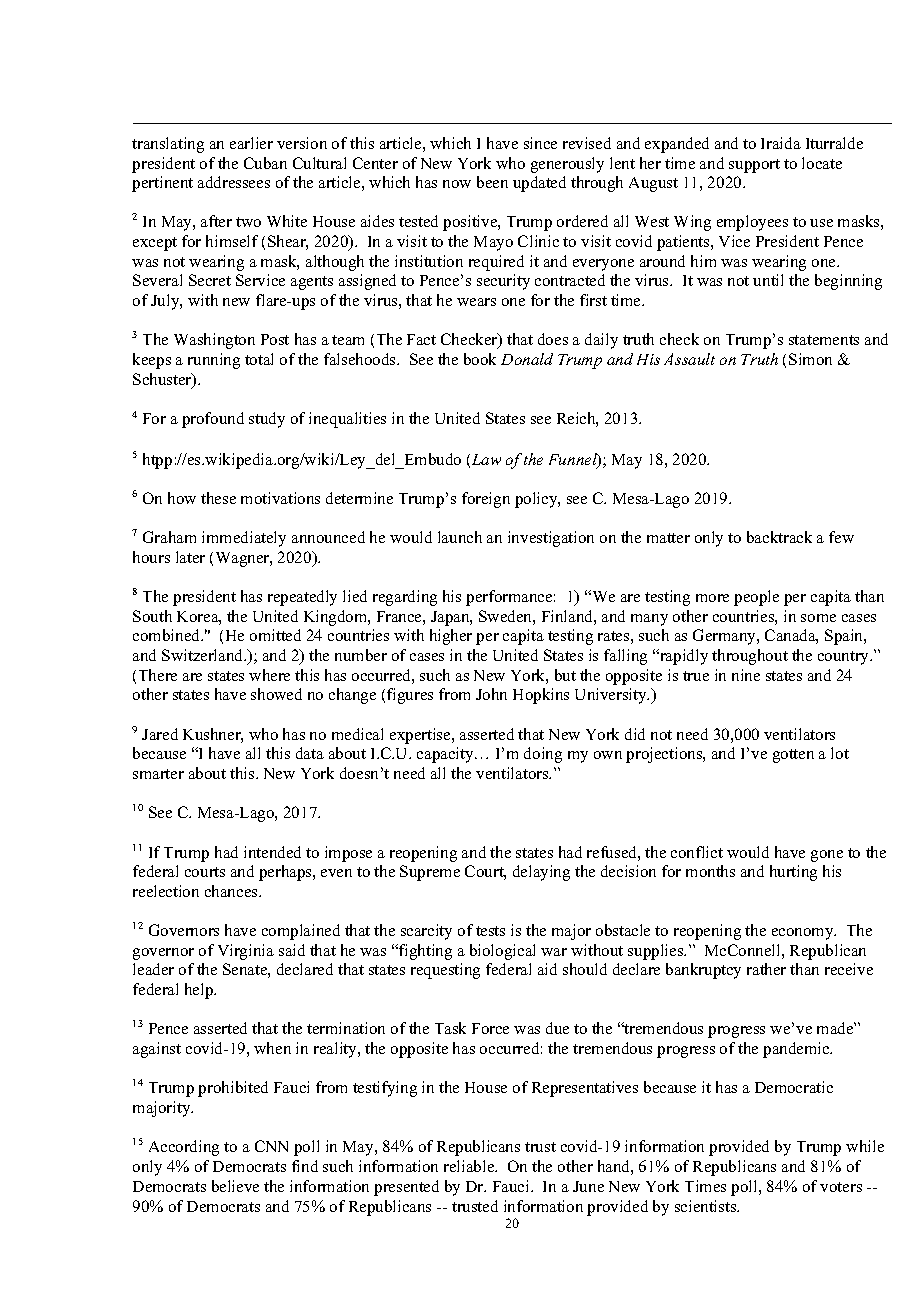  Describe the element at coordinates (754, 166) in the image. I see `support` at that location.
